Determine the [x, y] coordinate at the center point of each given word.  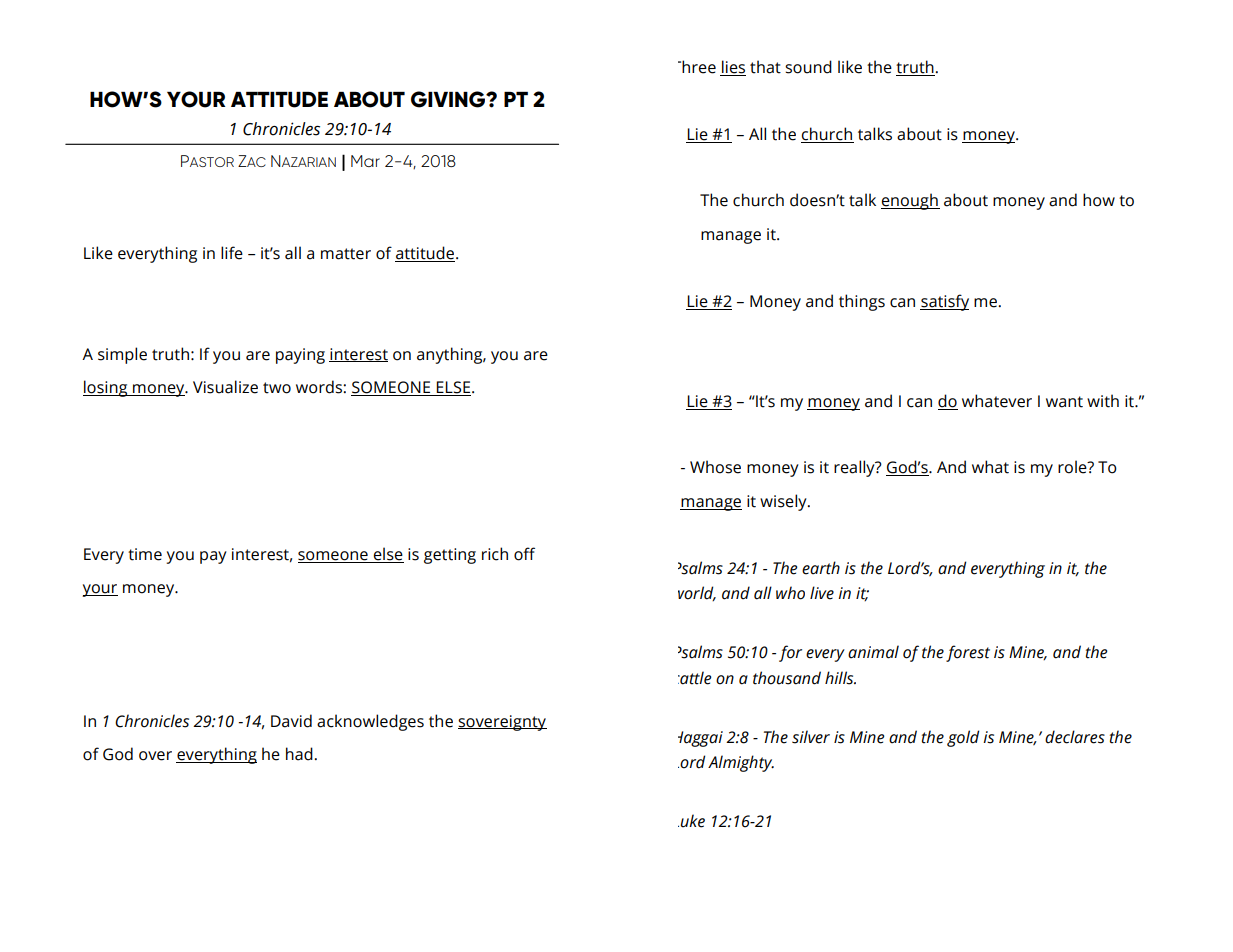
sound [808, 67]
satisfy [944, 302]
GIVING [449, 99]
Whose [715, 467]
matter [346, 254]
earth [821, 568]
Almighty [741, 763]
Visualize [225, 387]
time [145, 554]
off [524, 554]
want [1064, 402]
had [300, 754]
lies [733, 68]
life [232, 253]
